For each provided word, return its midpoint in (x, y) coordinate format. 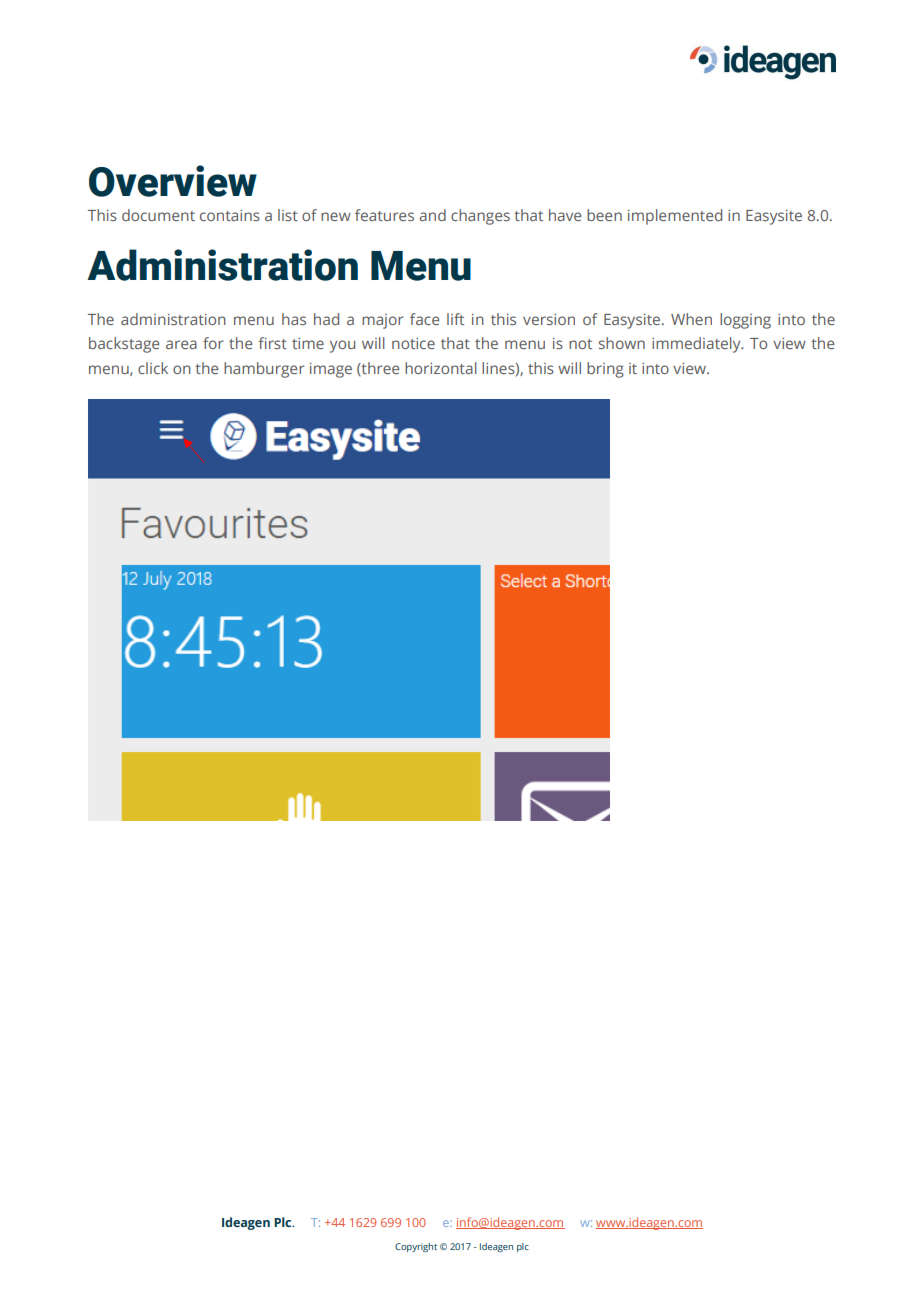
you (342, 346)
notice (413, 343)
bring (605, 370)
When (691, 319)
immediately (697, 345)
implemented (675, 217)
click (153, 368)
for (213, 343)
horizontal (441, 368)
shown (622, 343)
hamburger (264, 370)
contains (230, 215)
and (432, 215)
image (331, 370)
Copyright (416, 1247)
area (181, 344)
